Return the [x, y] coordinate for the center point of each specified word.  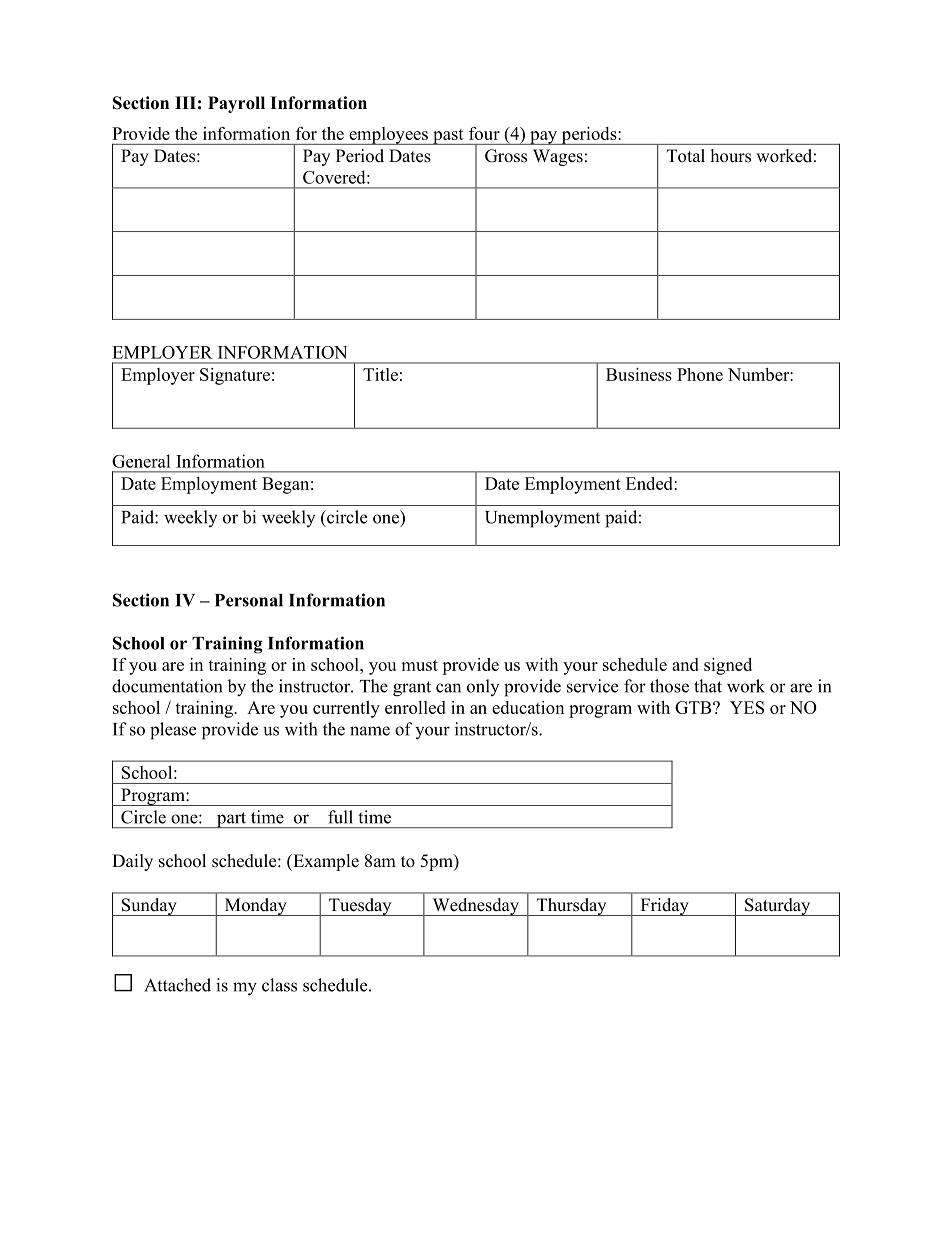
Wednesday [475, 907]
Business [639, 374]
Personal [249, 600]
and [685, 664]
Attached [177, 985]
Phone [700, 374]
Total [686, 156]
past [448, 137]
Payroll [236, 104]
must [419, 665]
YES [747, 707]
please [173, 731]
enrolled [415, 707]
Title [380, 374]
